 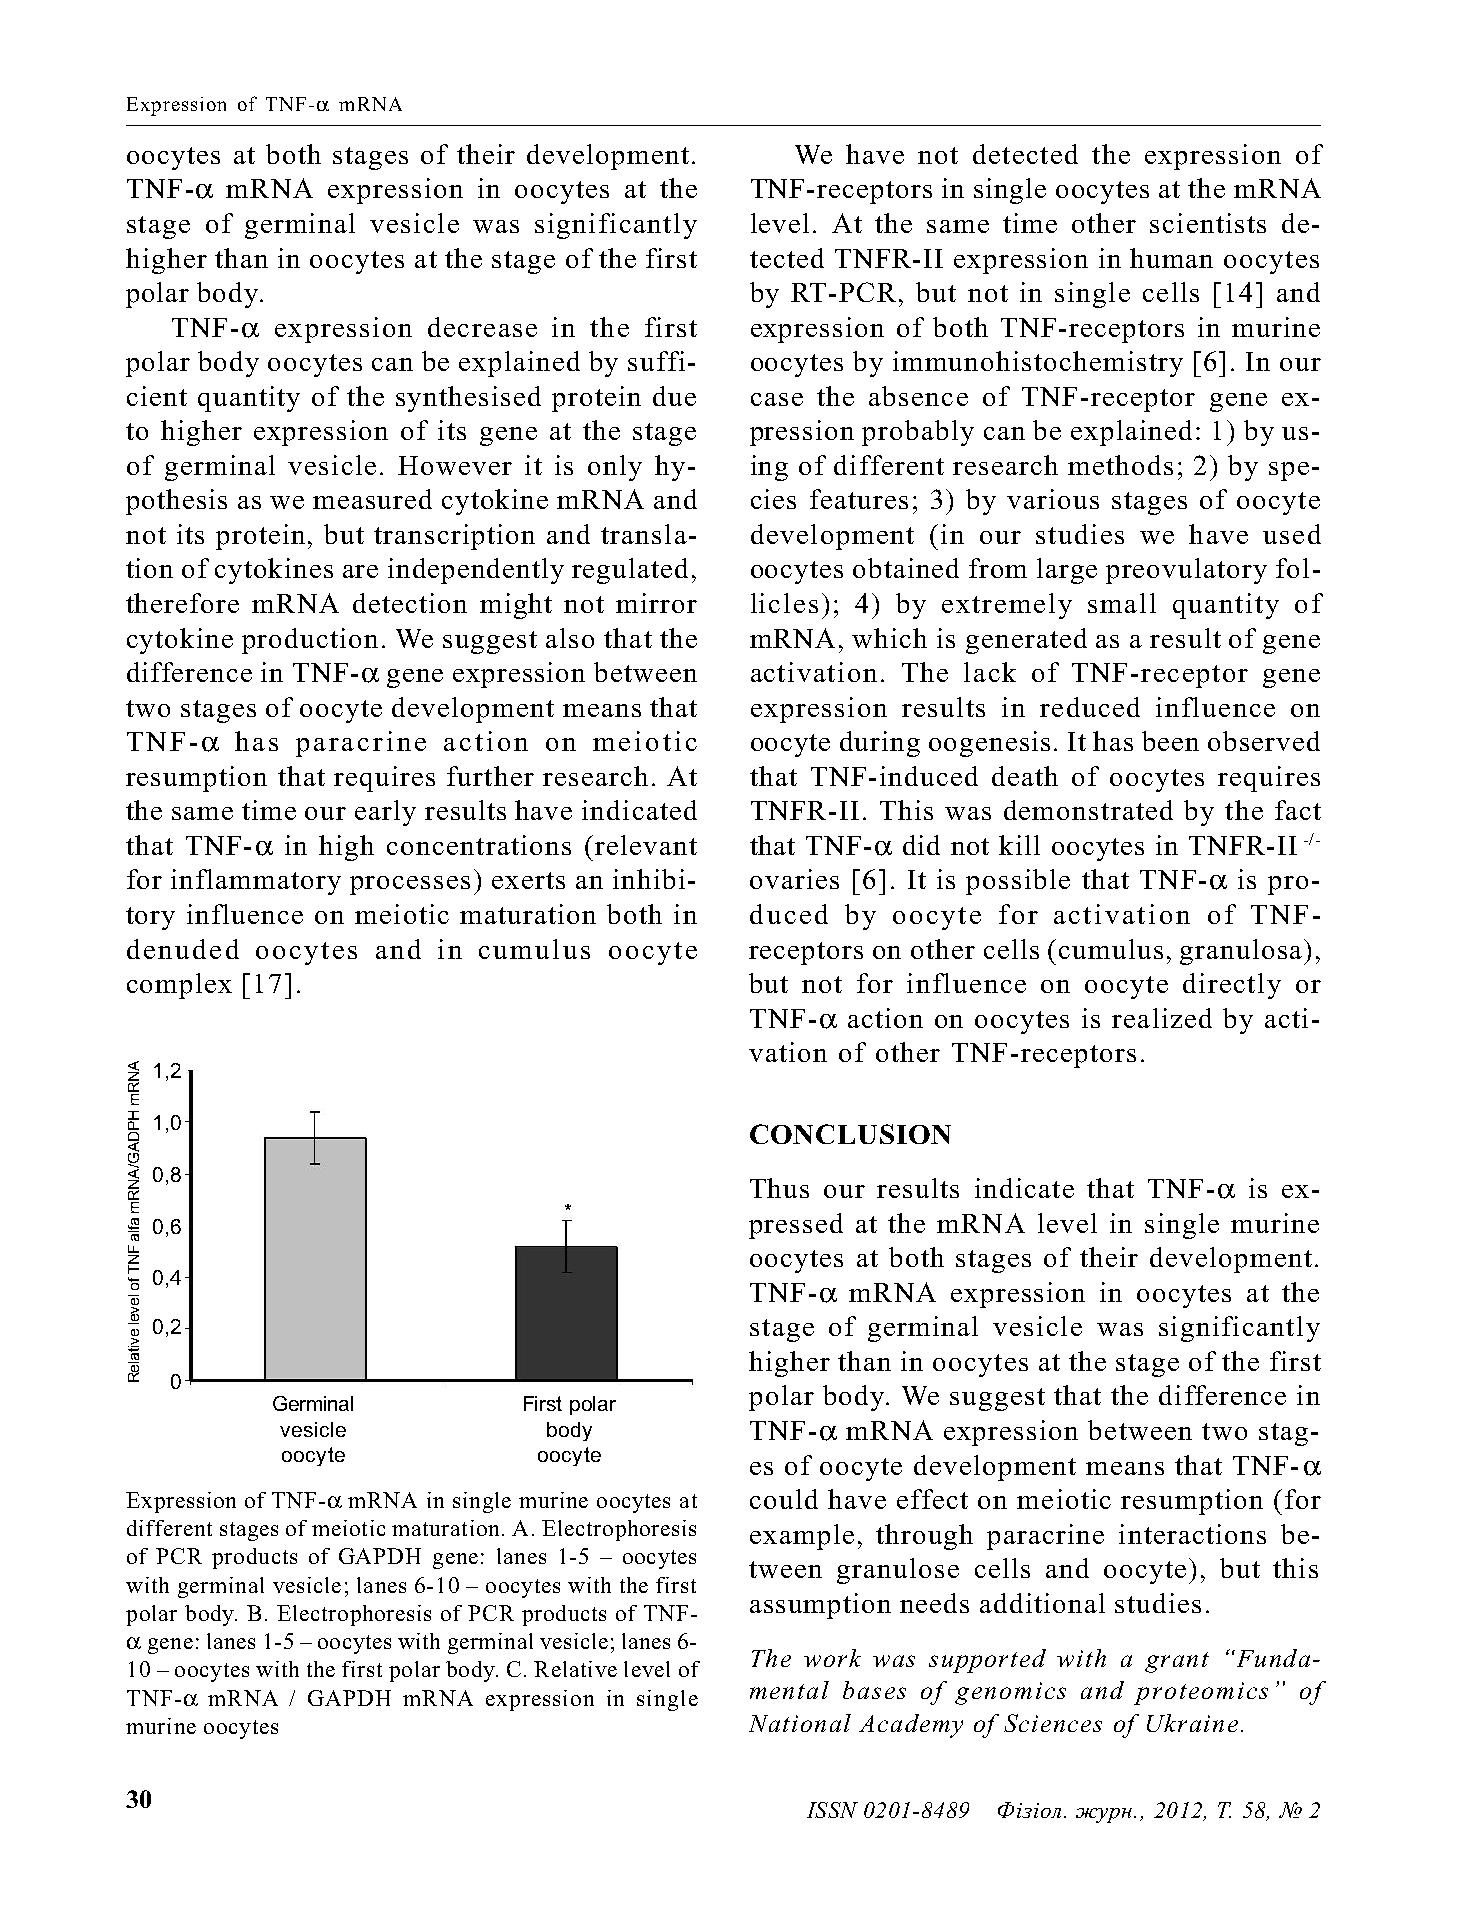 I want to click on Thus, so click(x=779, y=1188).
